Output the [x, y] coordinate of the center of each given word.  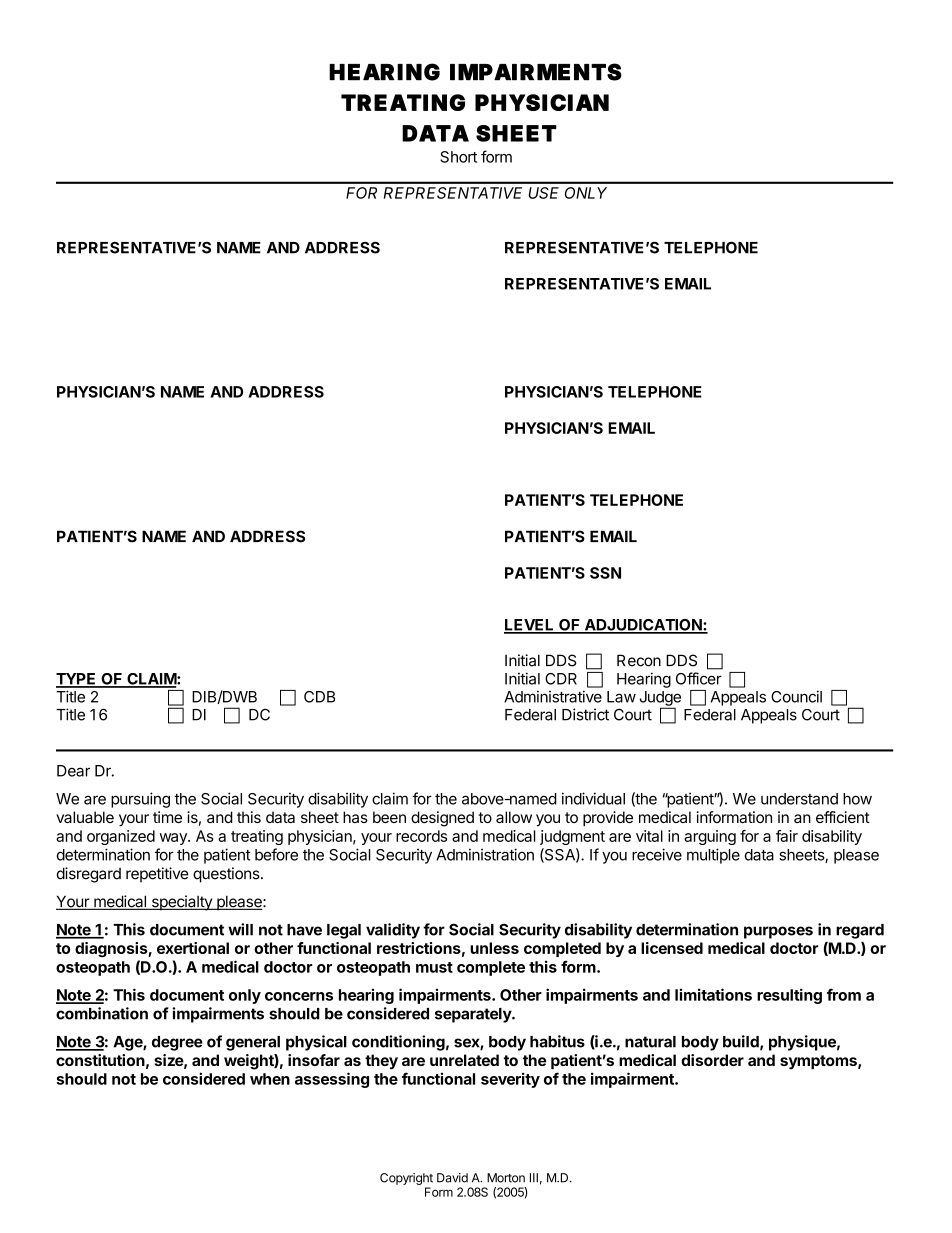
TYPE [77, 680]
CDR [561, 679]
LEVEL [530, 626]
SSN [605, 573]
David [452, 1178]
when [270, 1079]
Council [796, 696]
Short [458, 157]
